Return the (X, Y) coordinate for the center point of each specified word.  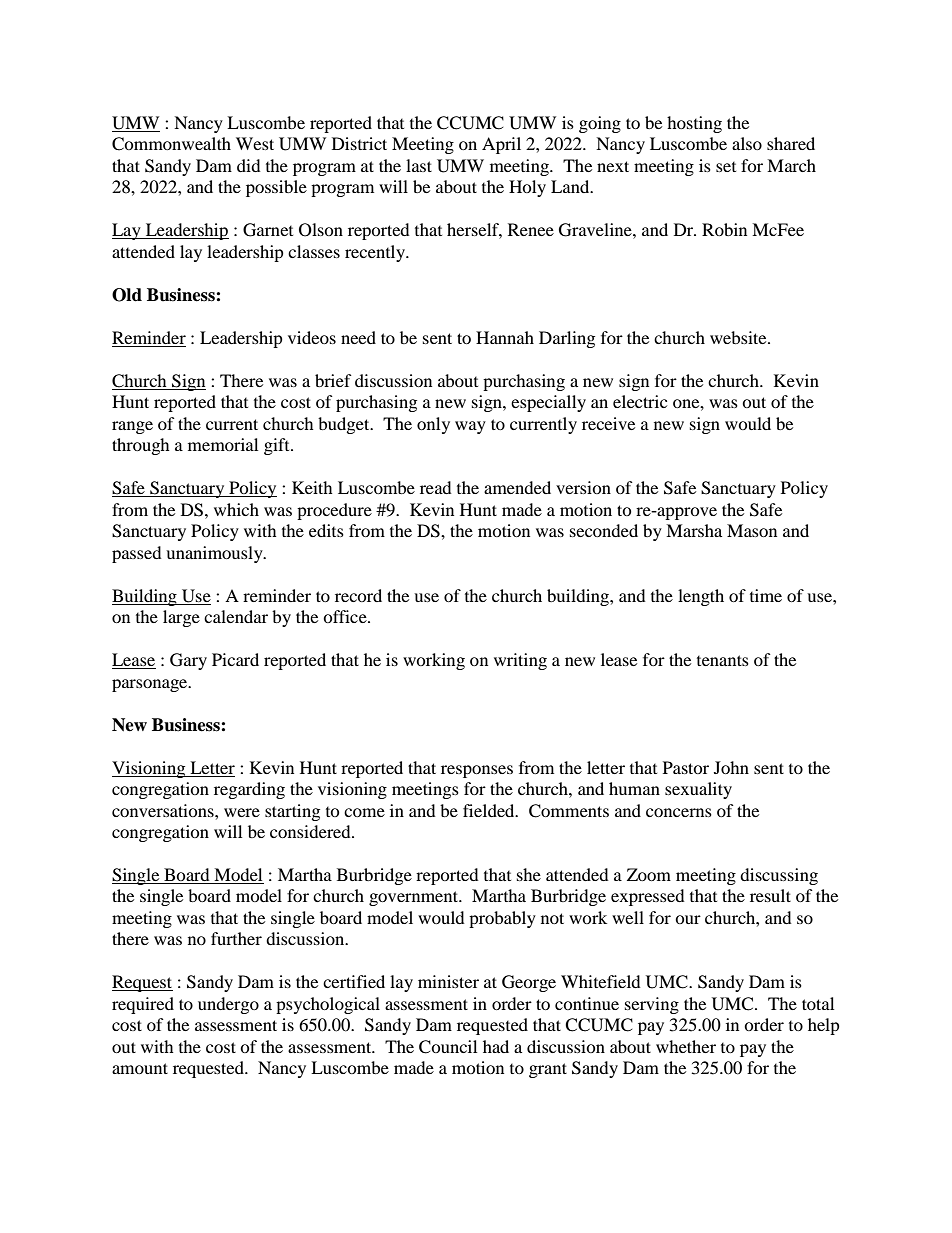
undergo (228, 1005)
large (181, 618)
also (747, 143)
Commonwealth (171, 144)
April (501, 145)
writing (520, 661)
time (766, 595)
